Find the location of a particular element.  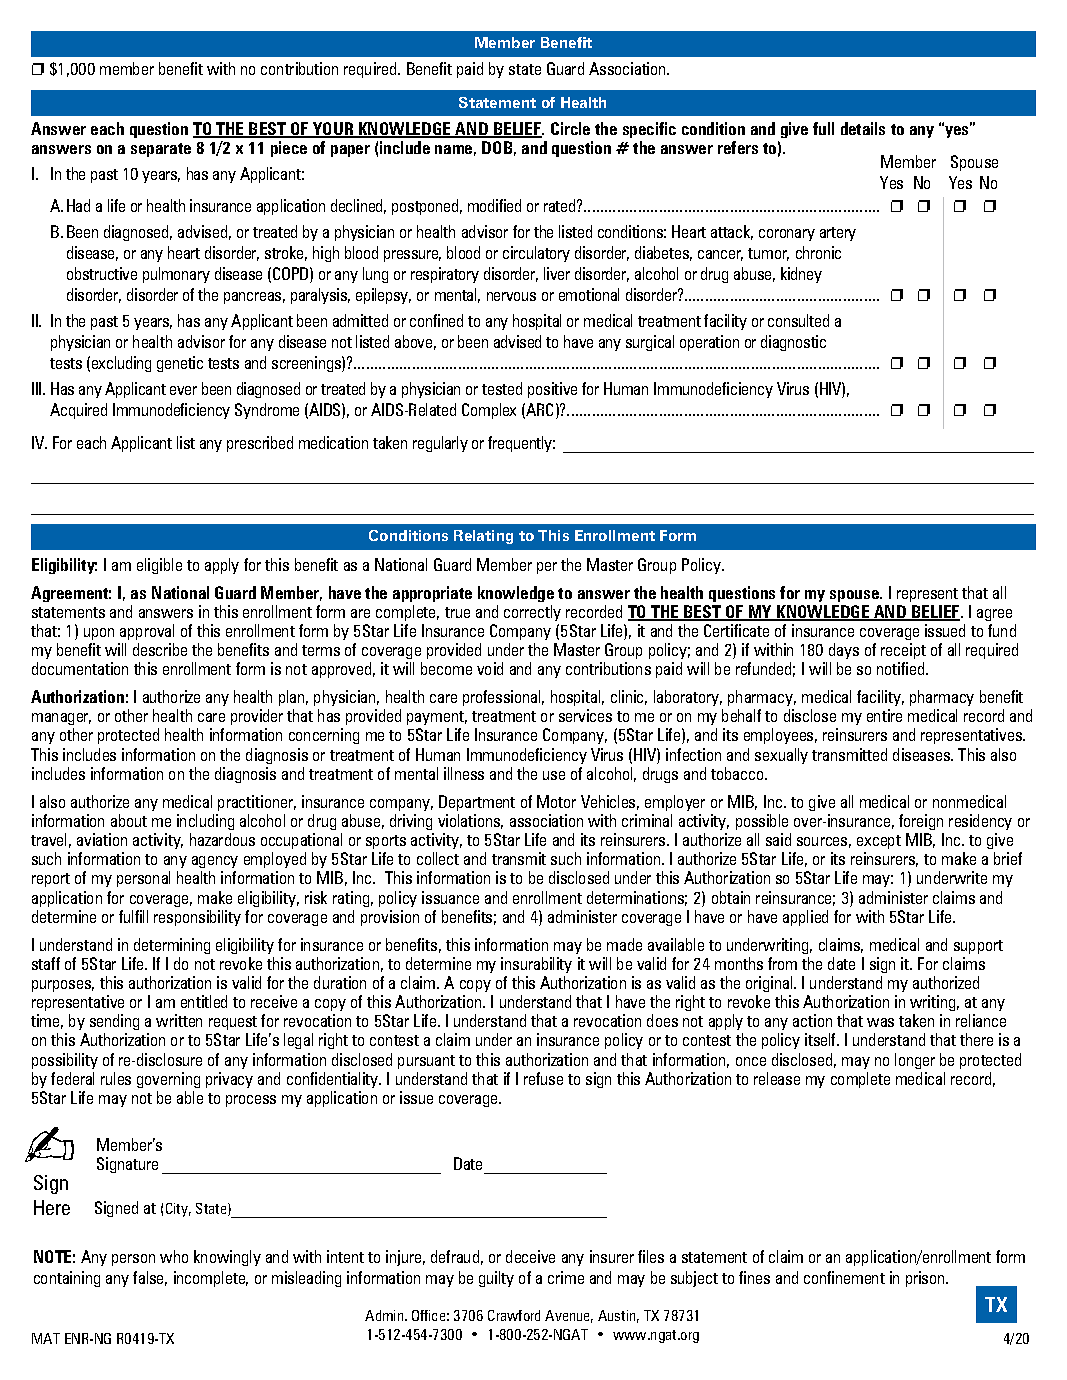

modified is located at coordinates (494, 205).
